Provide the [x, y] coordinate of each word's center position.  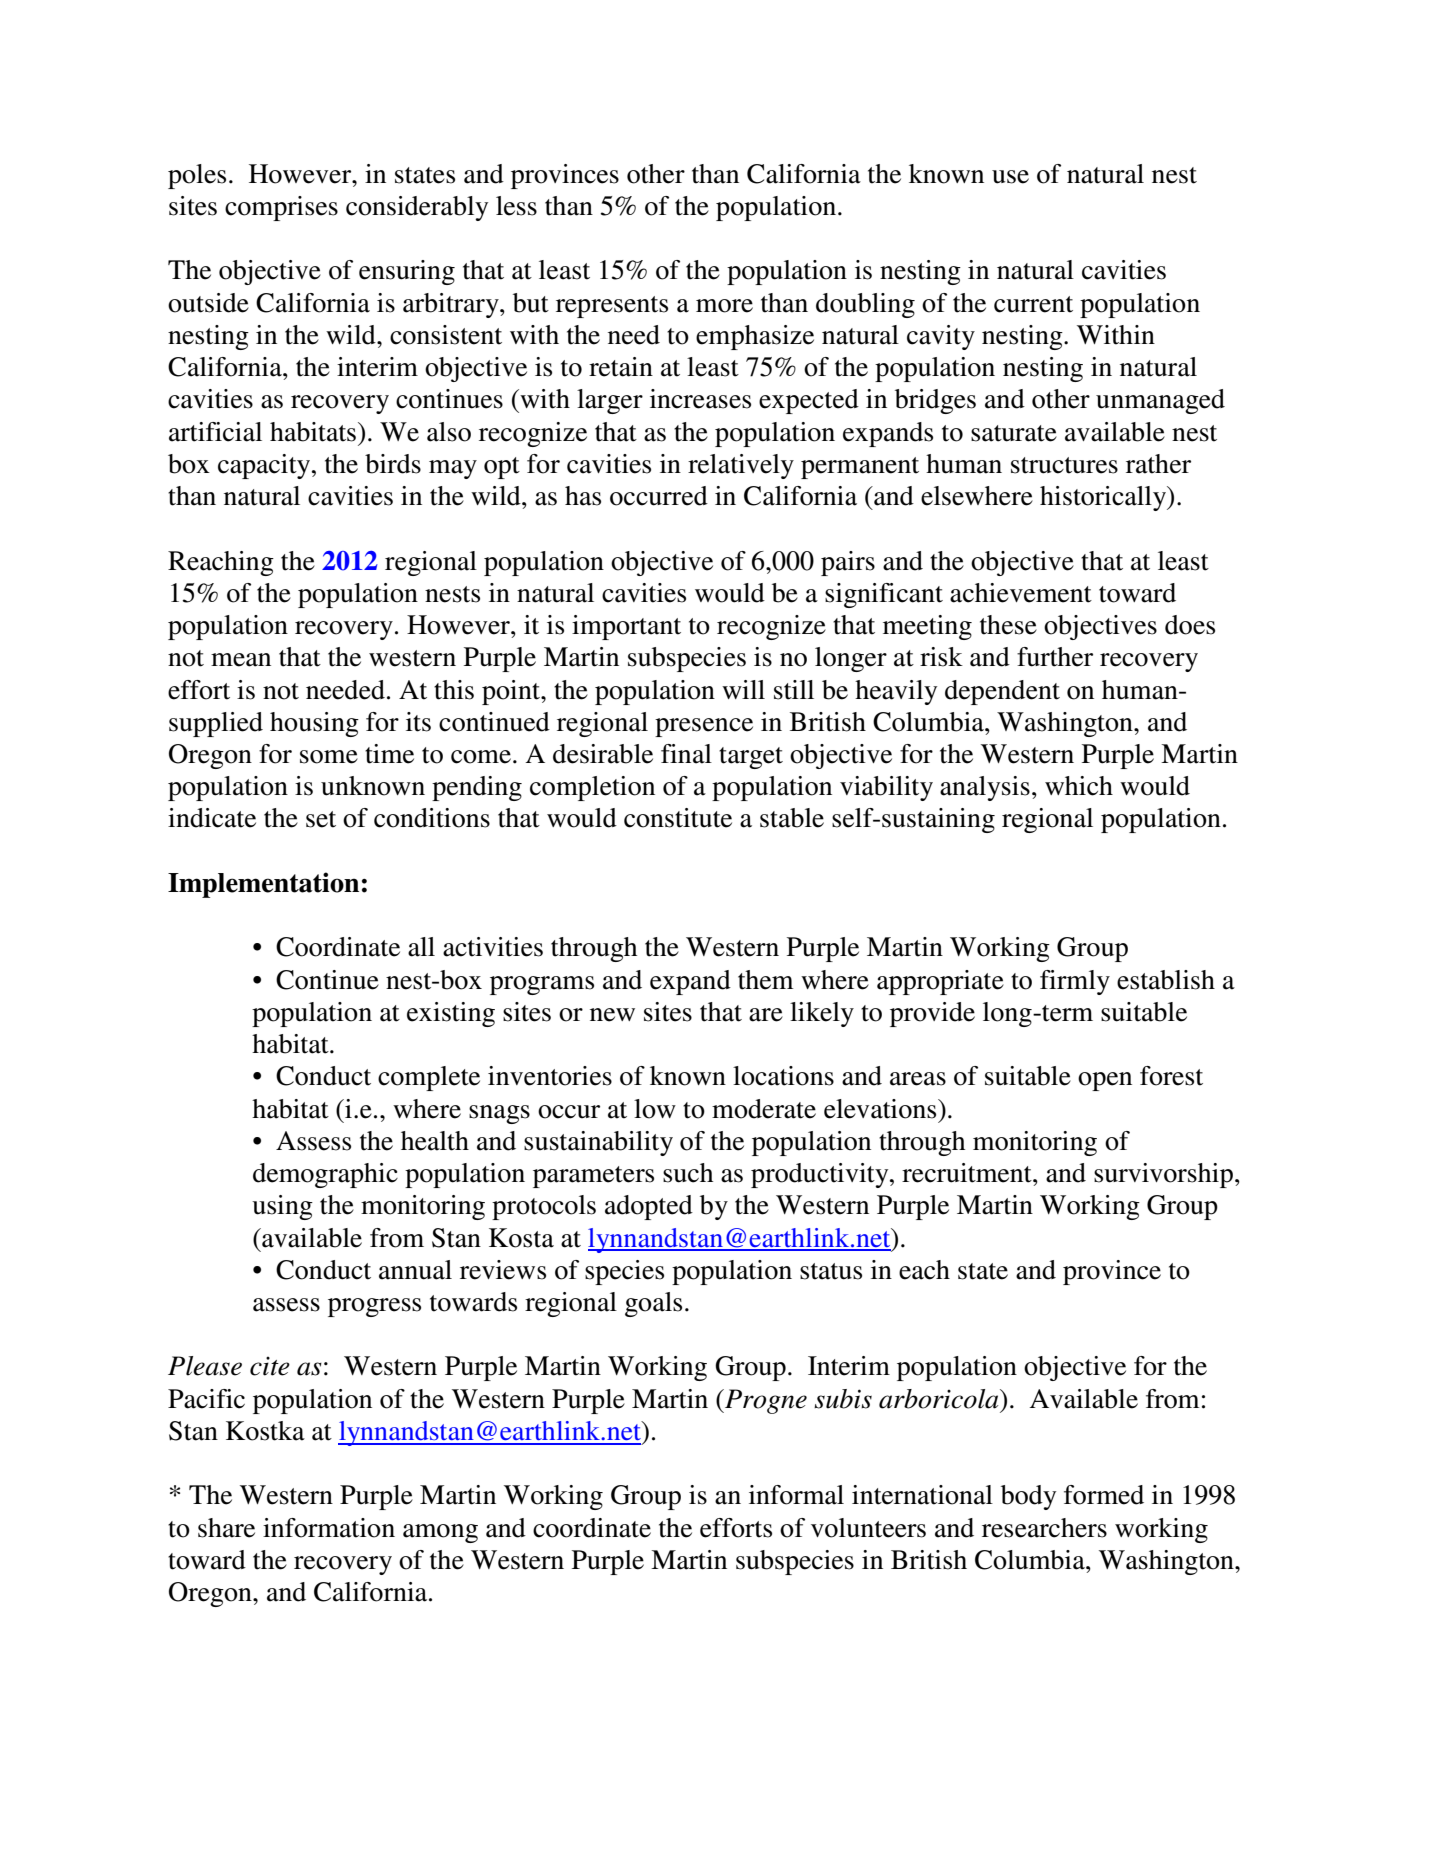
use [1010, 177]
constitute [678, 818]
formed [1104, 1495]
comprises [281, 208]
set [321, 819]
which [1079, 786]
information [329, 1528]
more [724, 306]
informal [796, 1495]
